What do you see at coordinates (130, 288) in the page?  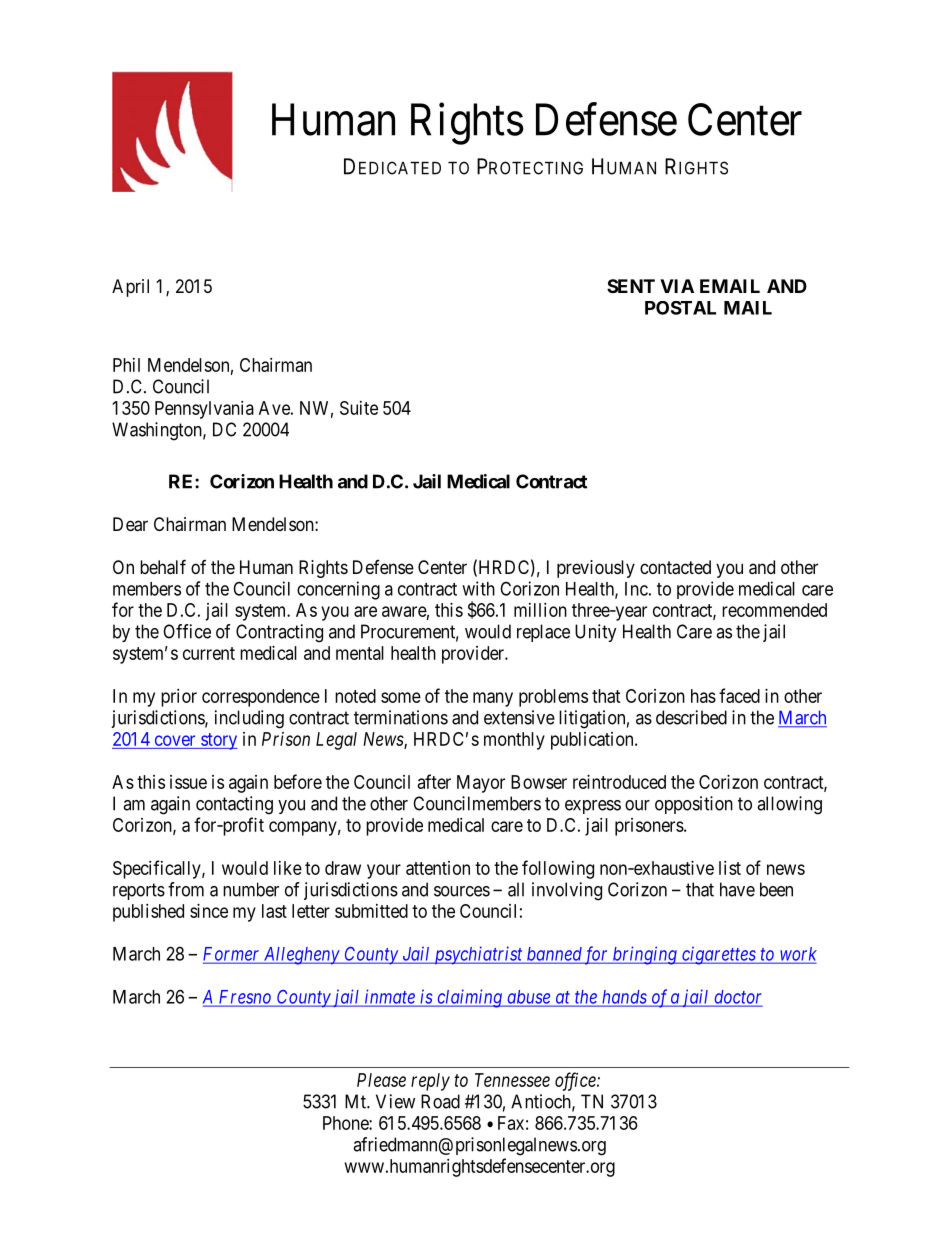 I see `April` at bounding box center [130, 288].
